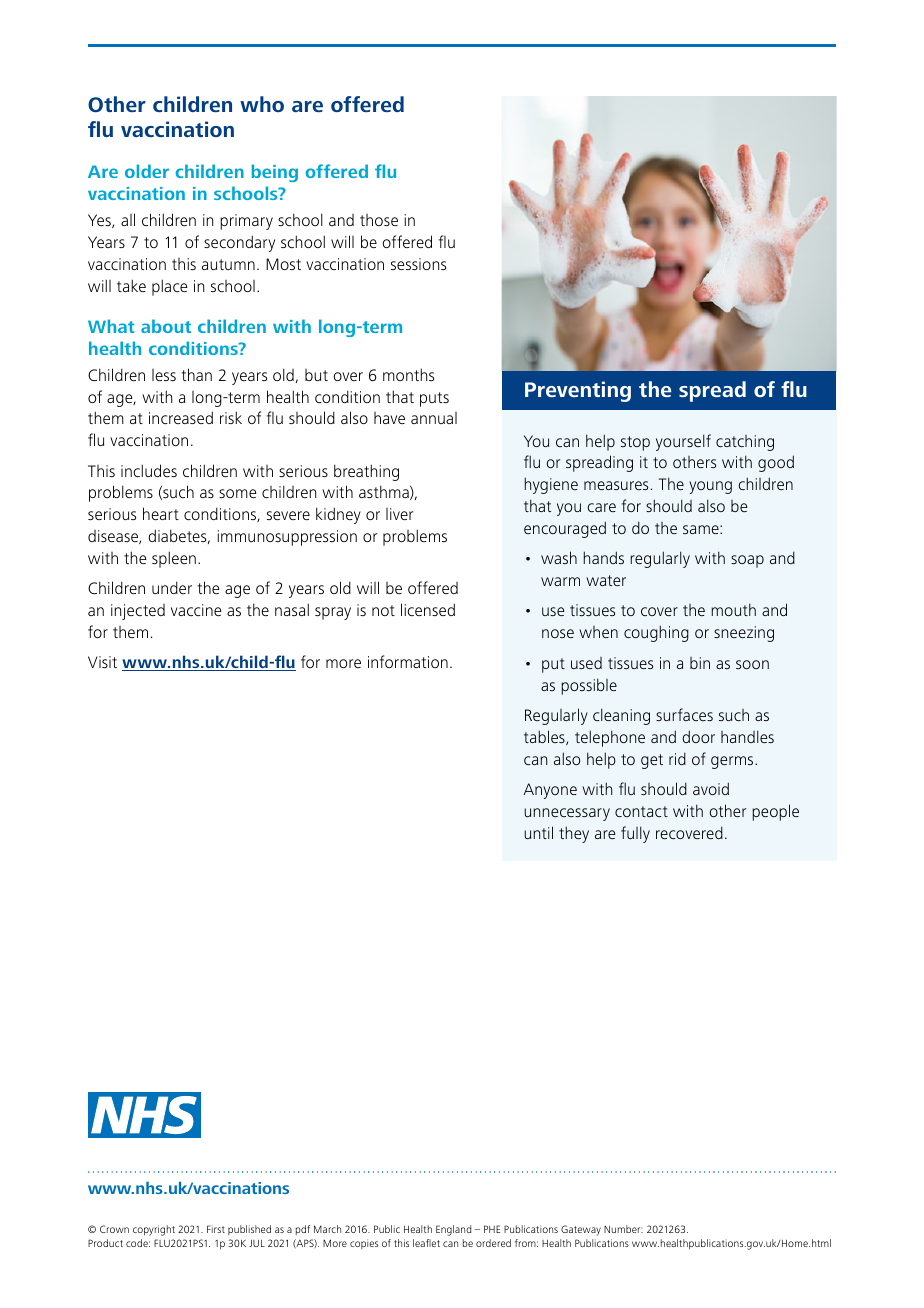 The image size is (924, 1308). Describe the element at coordinates (196, 610) in the document. I see `vaccine` at that location.
